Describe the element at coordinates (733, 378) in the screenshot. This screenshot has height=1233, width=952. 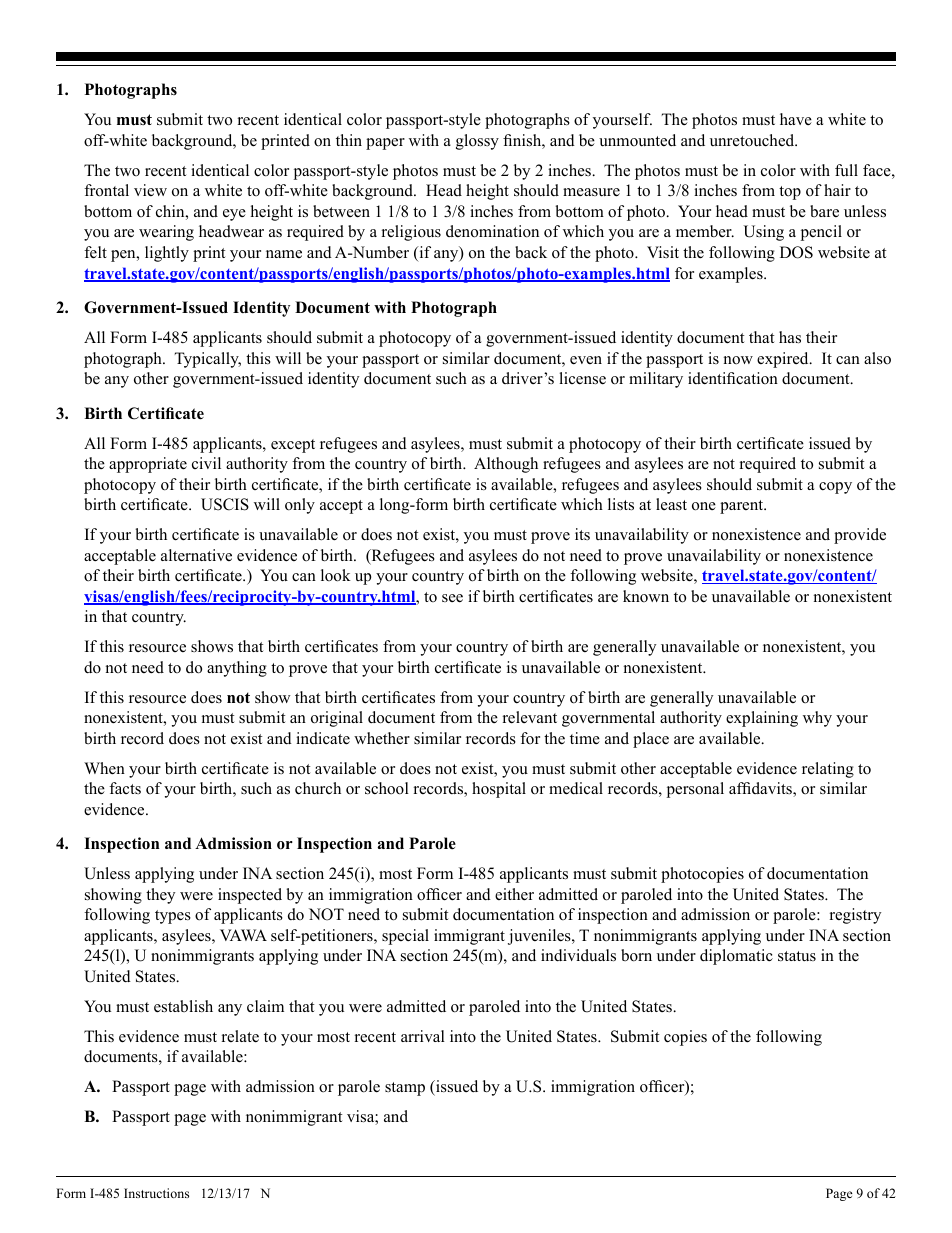
I see `identification` at that location.
